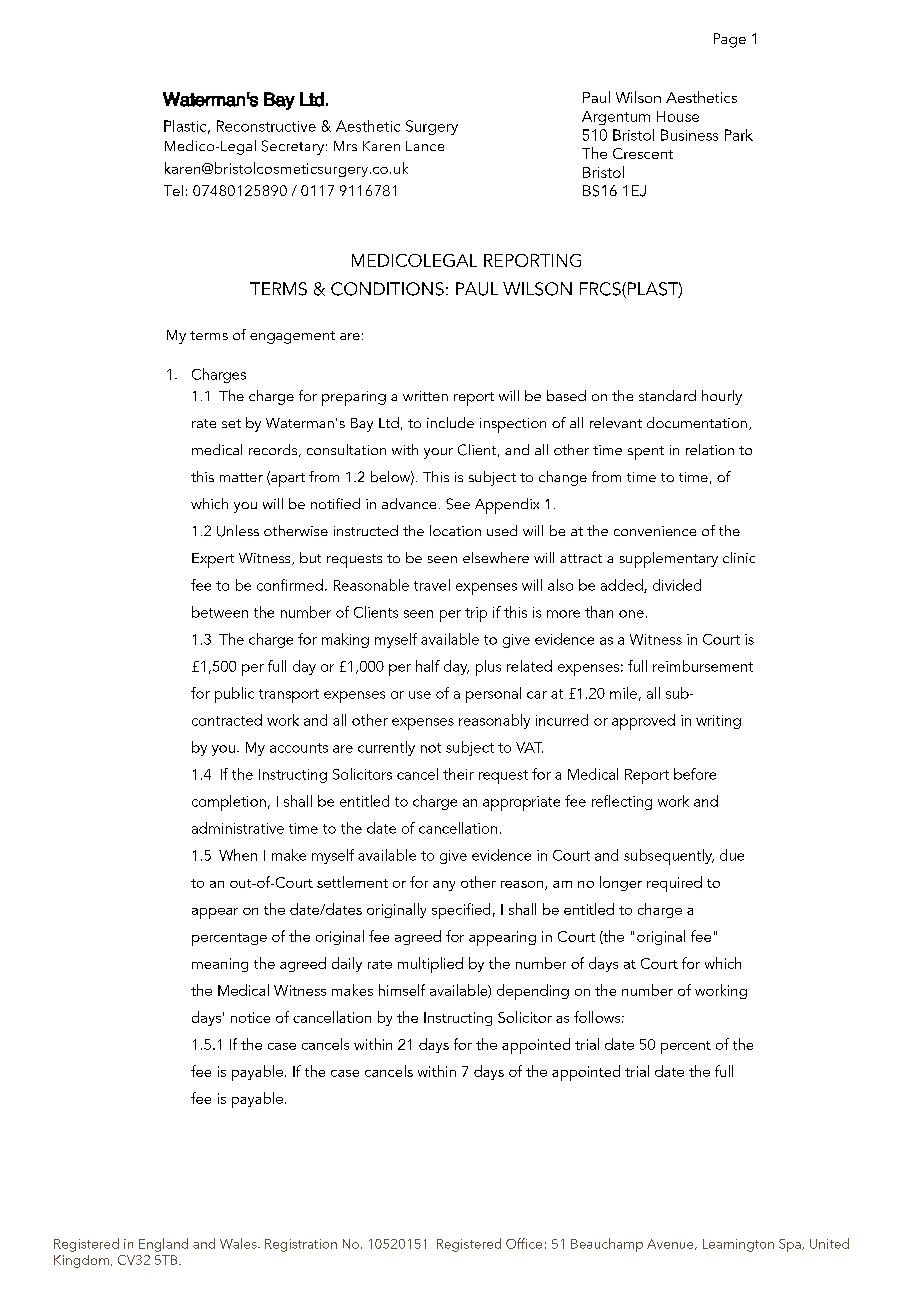  What do you see at coordinates (220, 612) in the screenshot?
I see `between` at bounding box center [220, 612].
